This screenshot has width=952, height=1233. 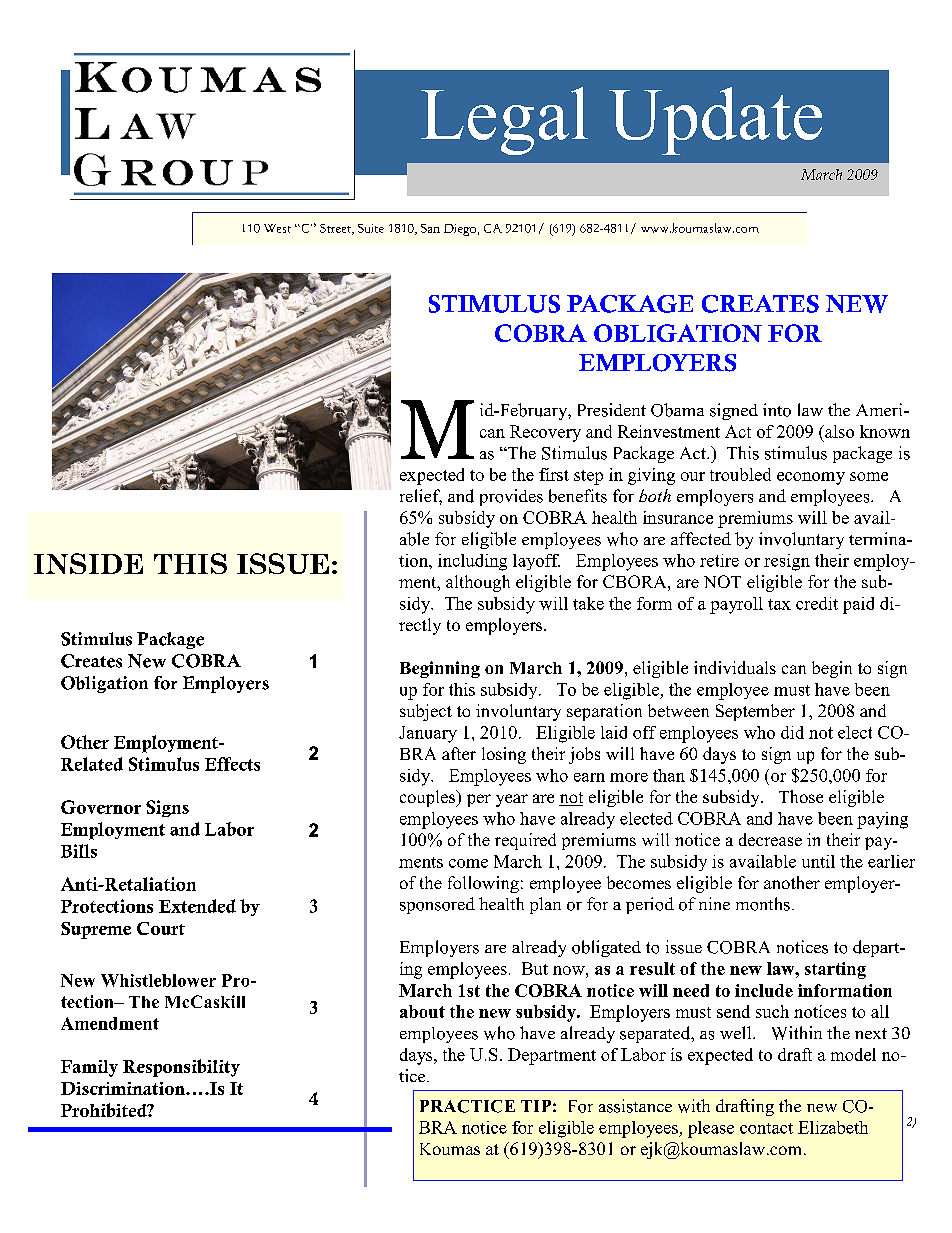 I want to click on year, so click(x=512, y=800).
